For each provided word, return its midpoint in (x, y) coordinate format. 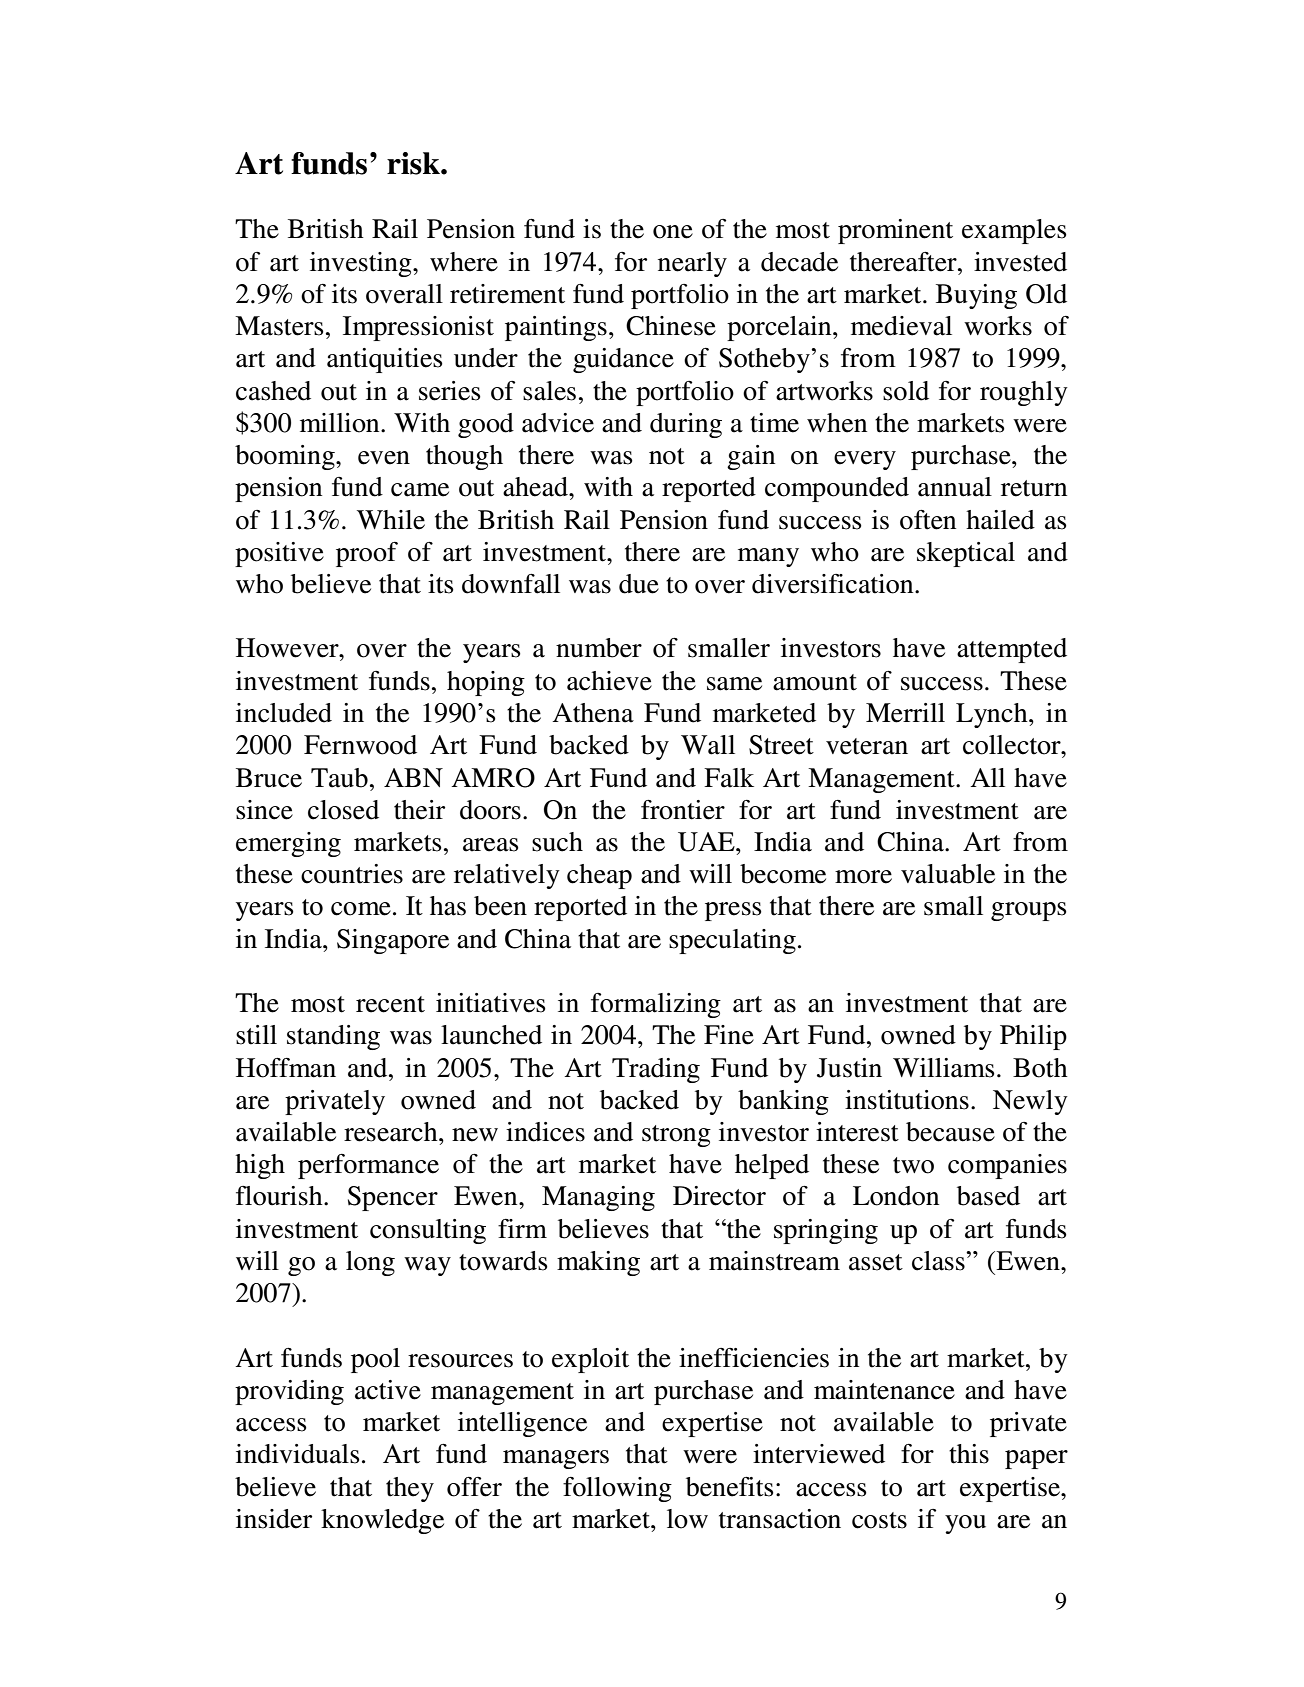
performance (368, 1166)
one (673, 232)
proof (367, 554)
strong (676, 1136)
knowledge (382, 1521)
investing (362, 264)
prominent (895, 231)
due (639, 584)
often (928, 520)
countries (352, 874)
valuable (948, 874)
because (950, 1132)
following (617, 1489)
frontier (683, 810)
